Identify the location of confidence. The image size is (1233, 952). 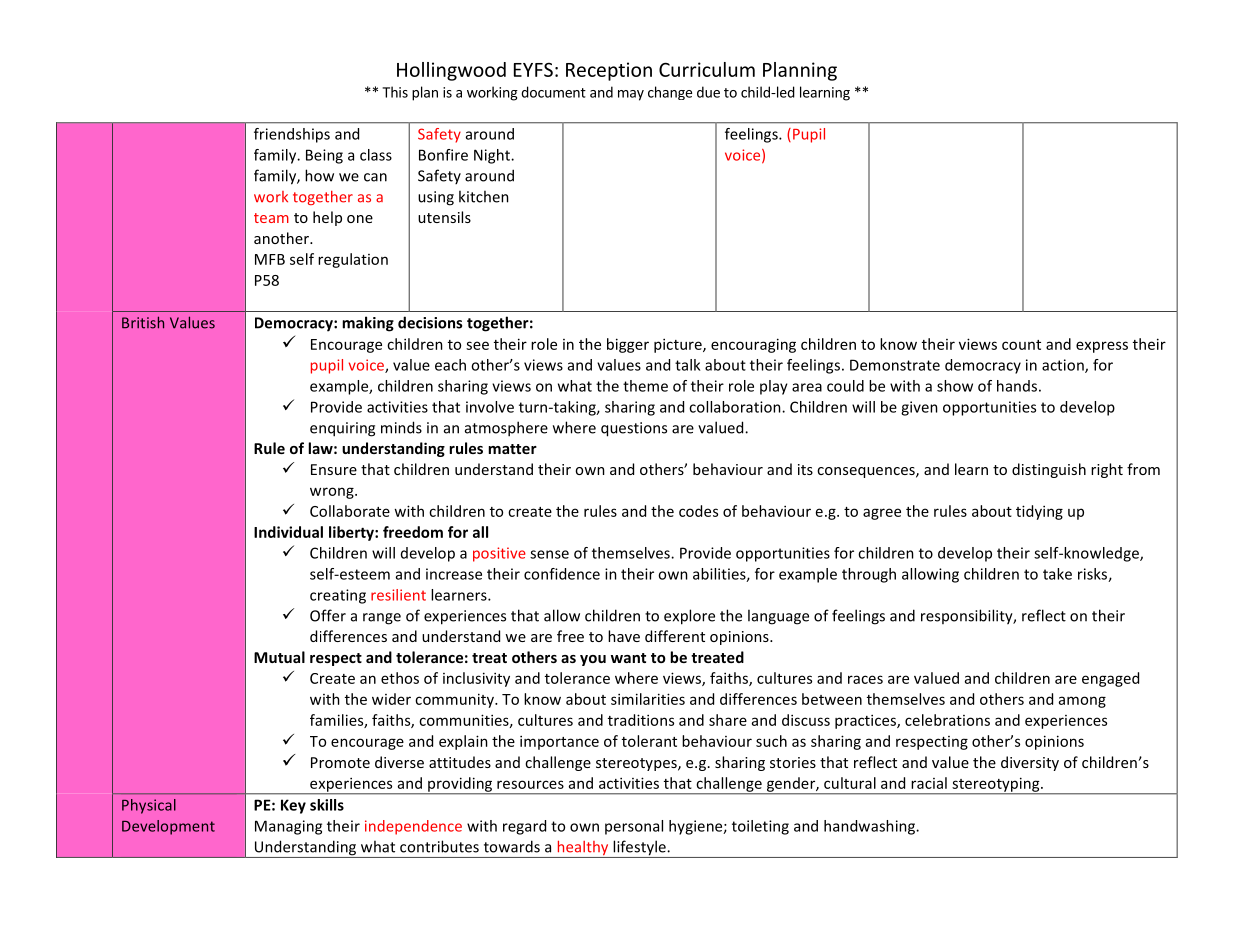
(562, 574).
